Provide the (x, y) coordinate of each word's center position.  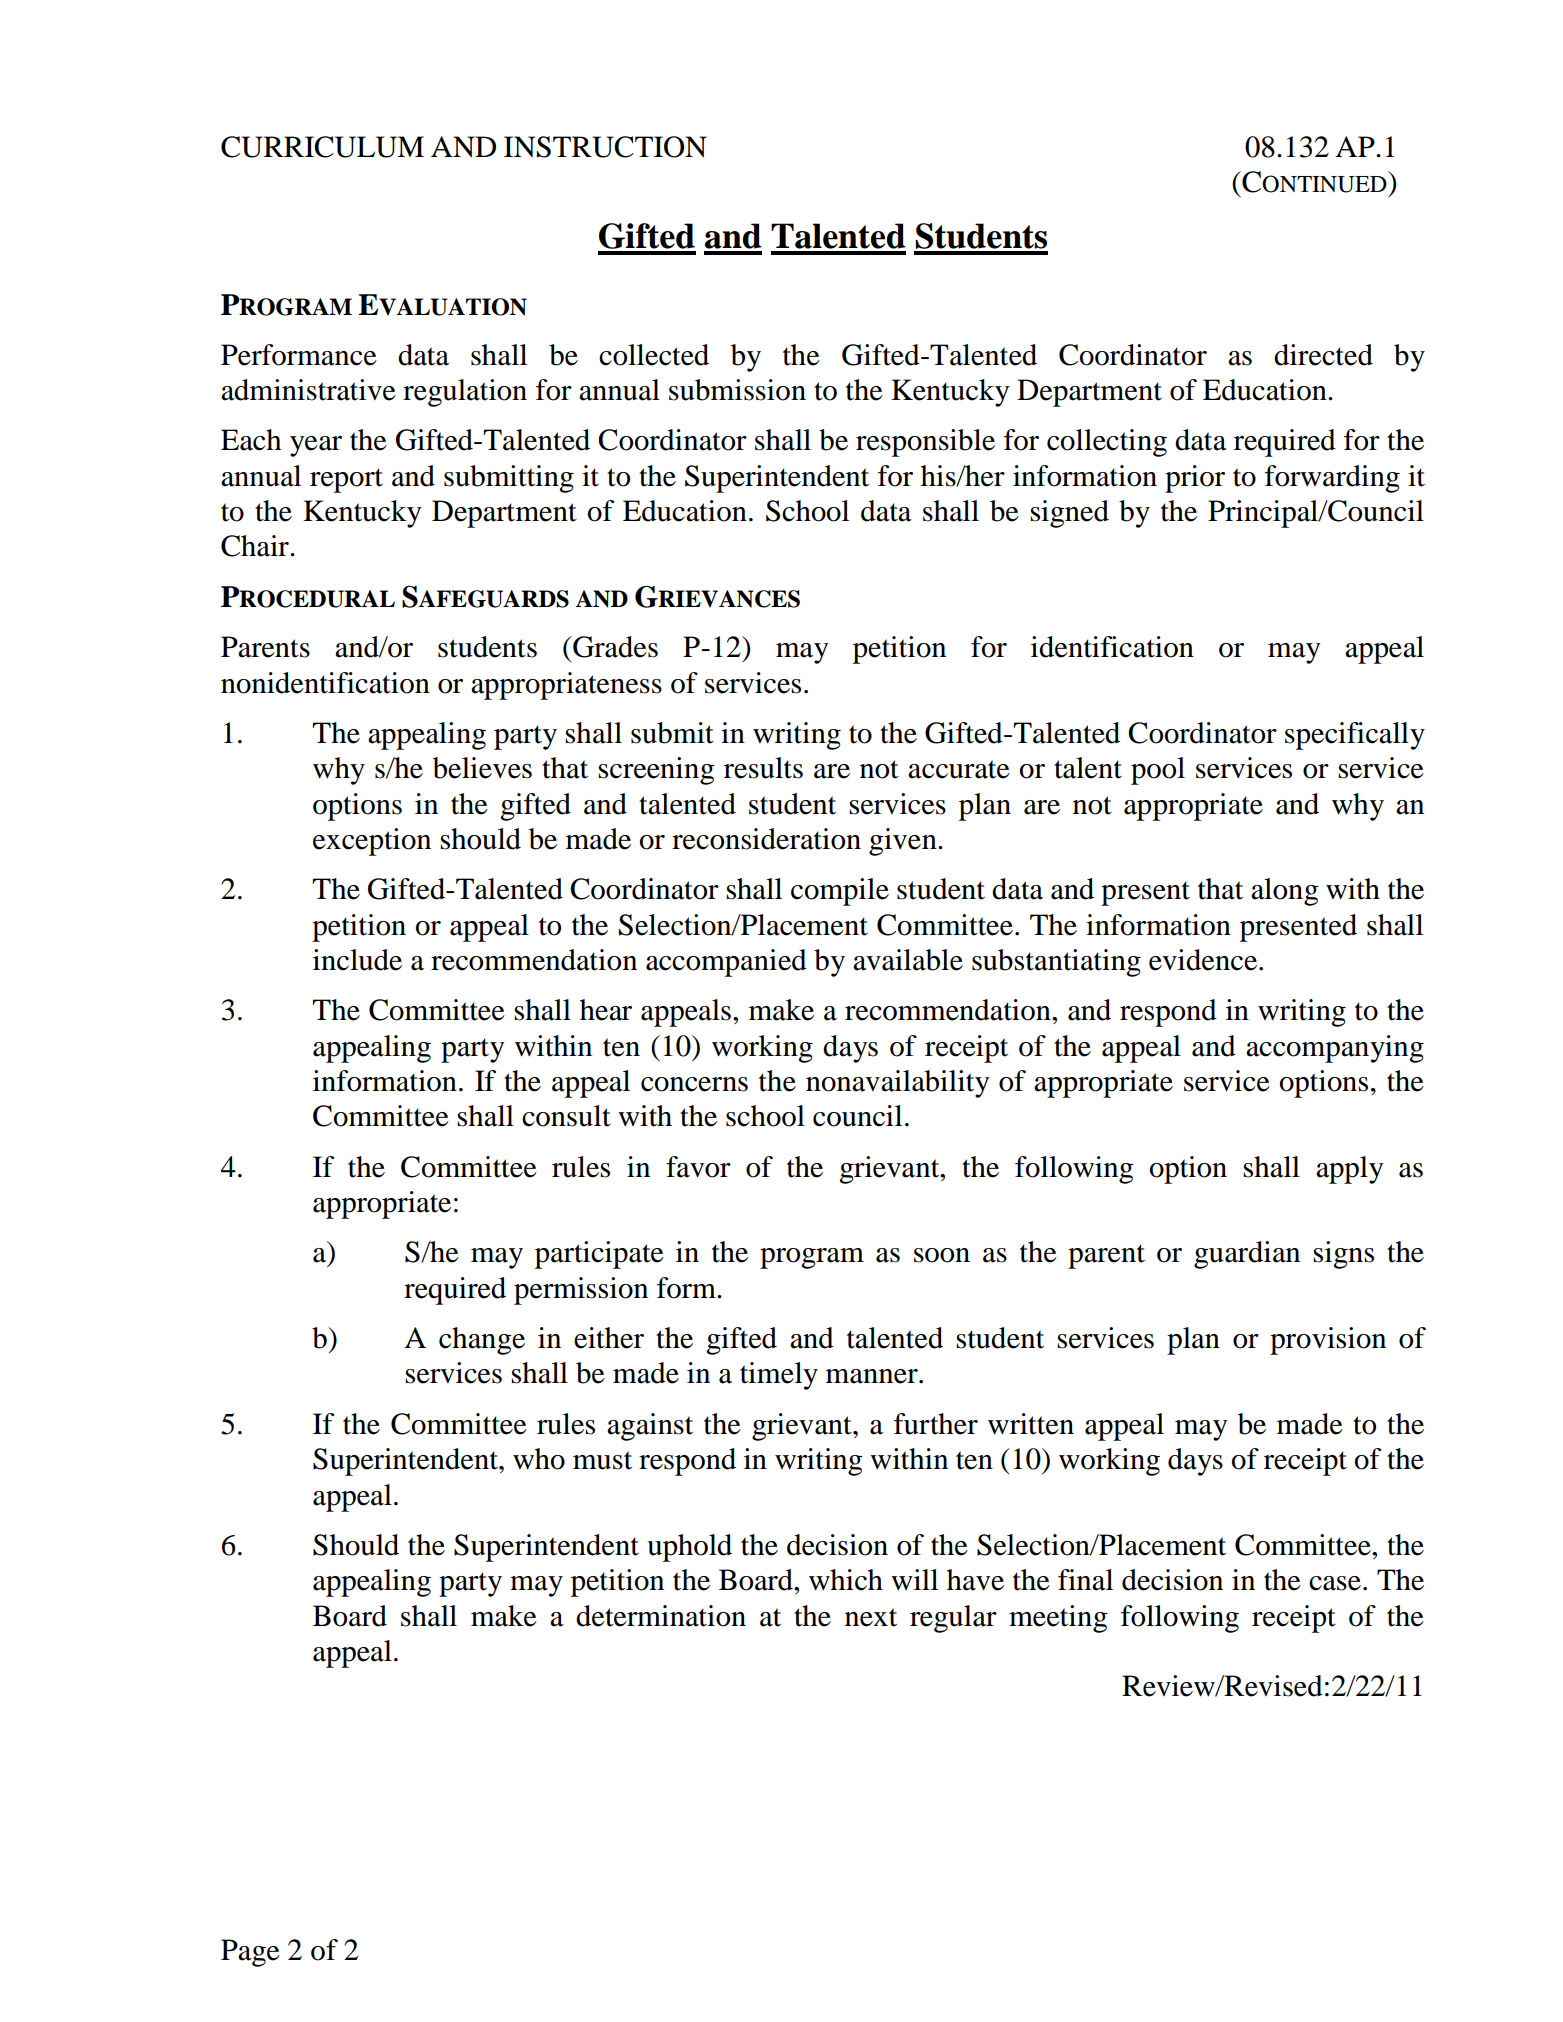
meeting (1058, 1619)
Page (250, 1953)
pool (1158, 771)
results (763, 768)
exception (372, 842)
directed (1323, 355)
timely (779, 1376)
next (871, 1617)
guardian (1247, 1255)
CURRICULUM (322, 147)
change (482, 1341)
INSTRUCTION (605, 147)
